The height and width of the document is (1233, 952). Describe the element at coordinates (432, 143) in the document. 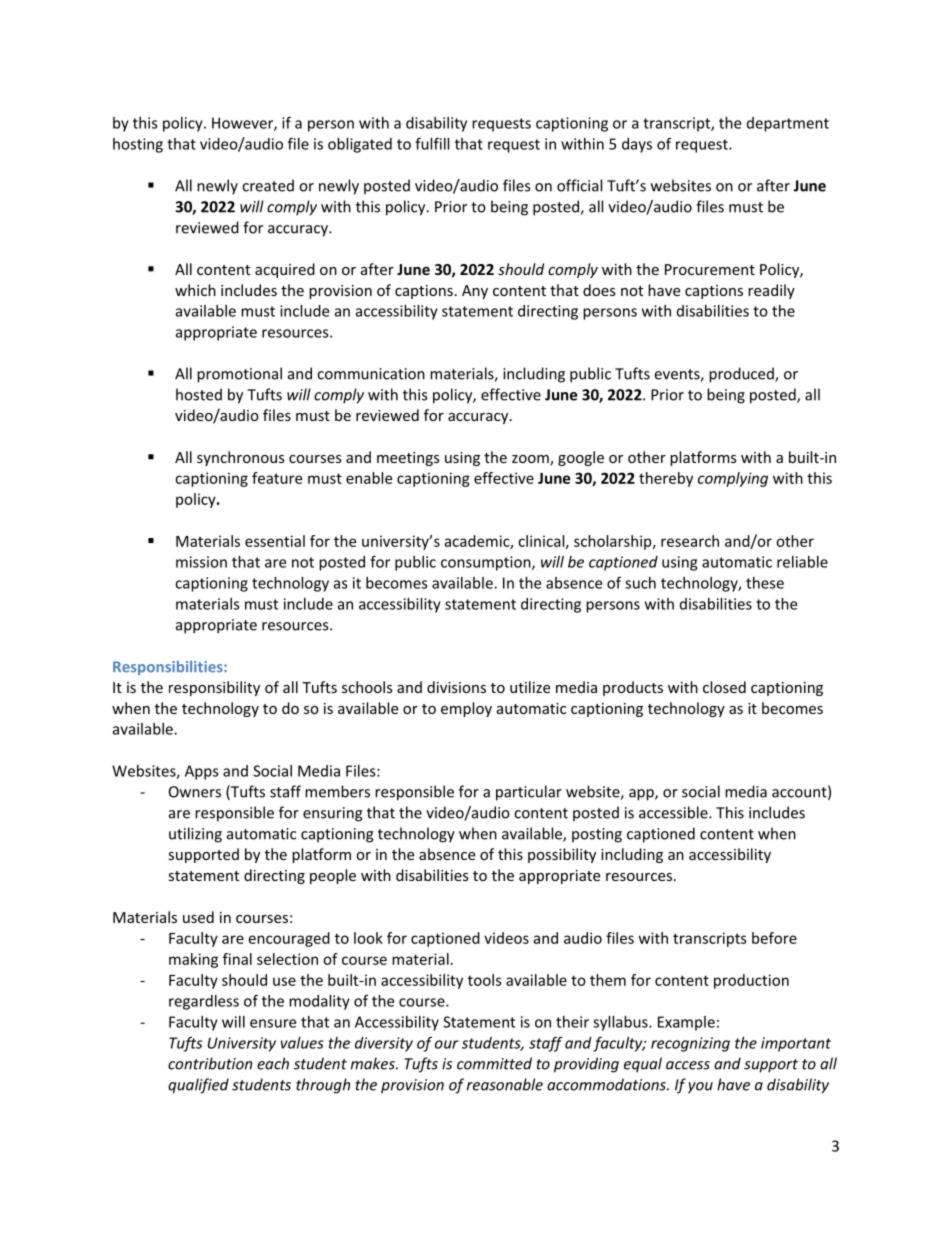

I see `fulfill` at that location.
